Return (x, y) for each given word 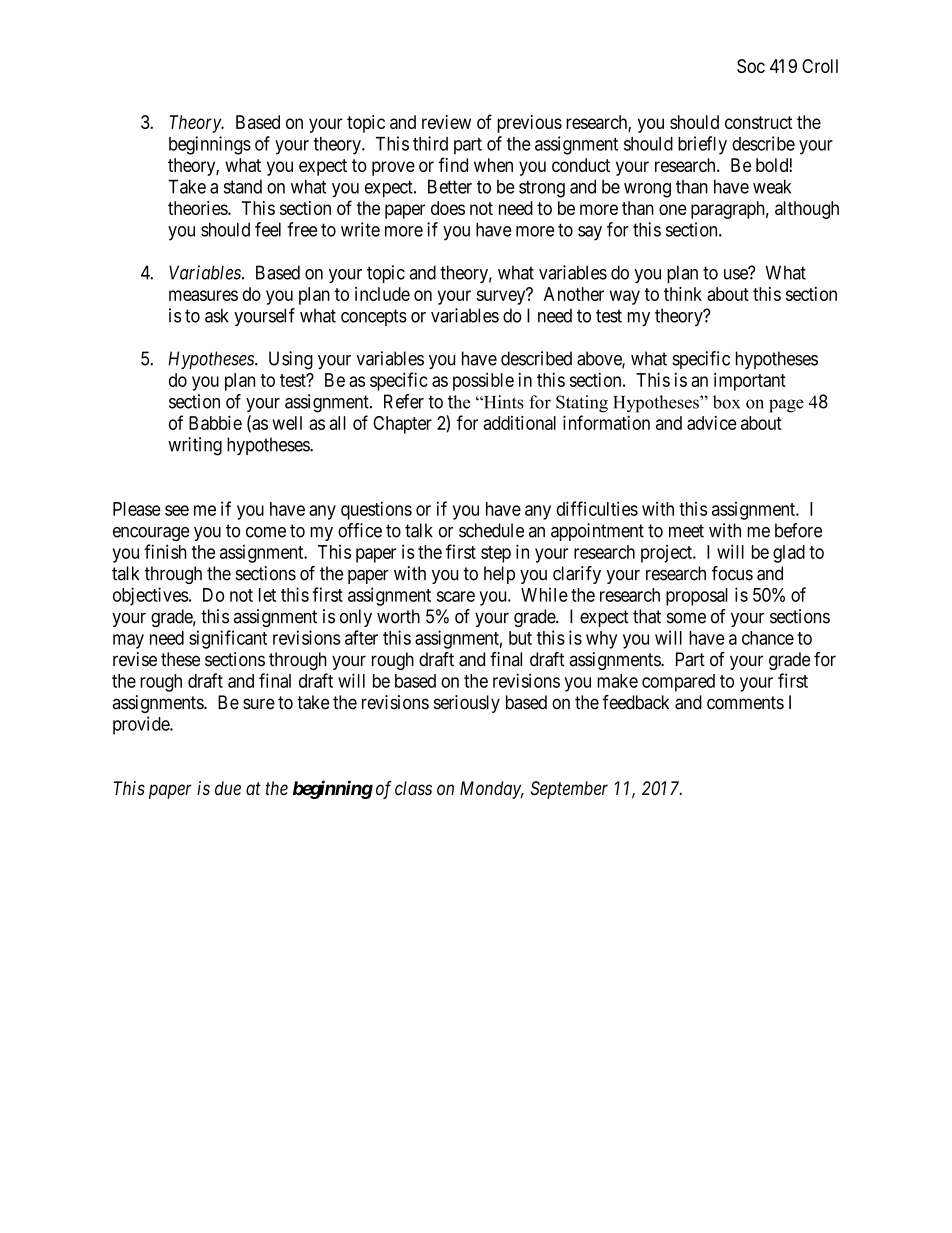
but (520, 638)
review (446, 122)
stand (242, 187)
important (750, 382)
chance (768, 638)
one (673, 209)
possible (483, 382)
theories (198, 208)
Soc (751, 66)
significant (228, 639)
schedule (491, 530)
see (177, 510)
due (228, 788)
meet (686, 531)
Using (291, 360)
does (448, 208)
